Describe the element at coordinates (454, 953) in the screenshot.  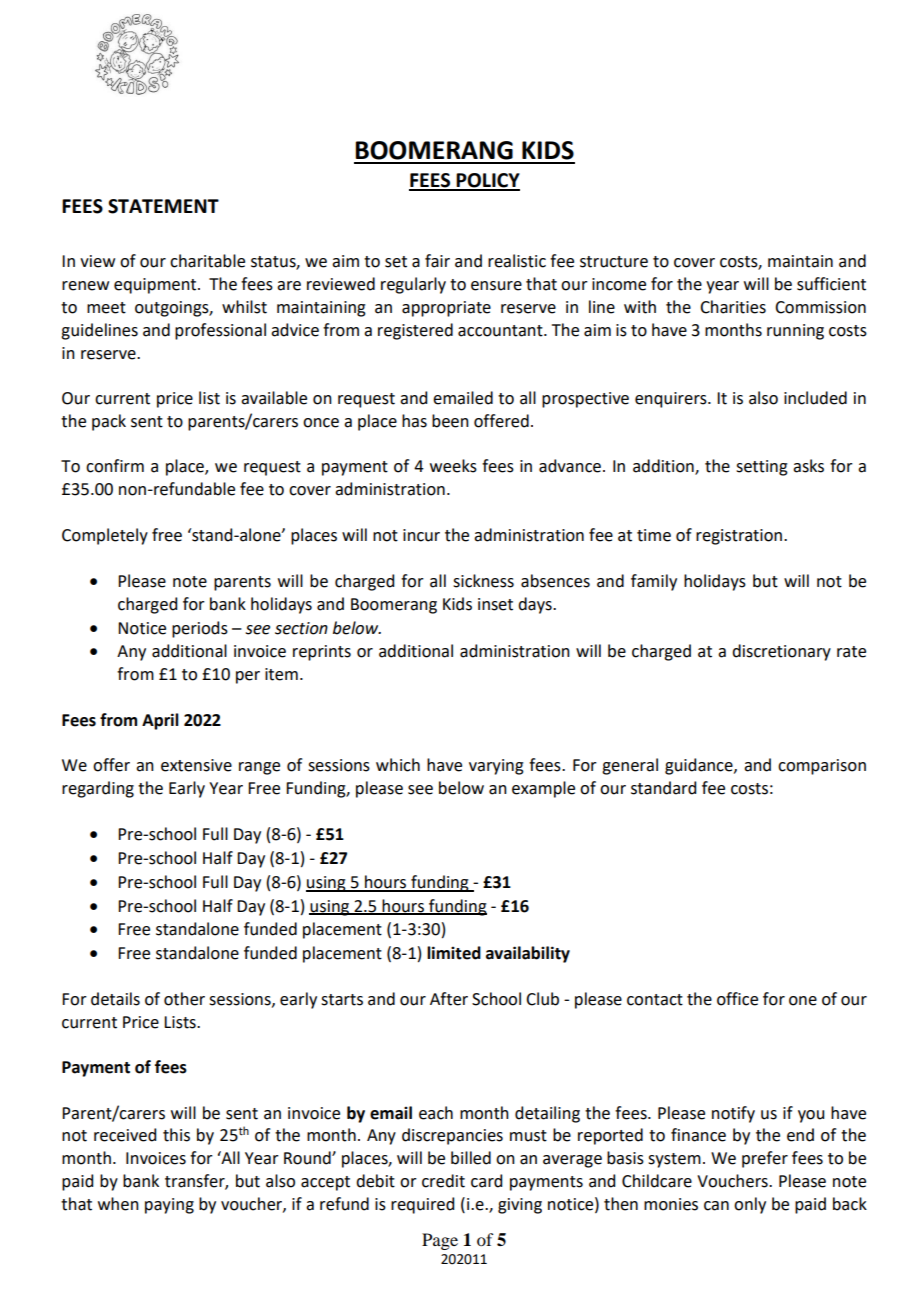
I see `limited` at that location.
